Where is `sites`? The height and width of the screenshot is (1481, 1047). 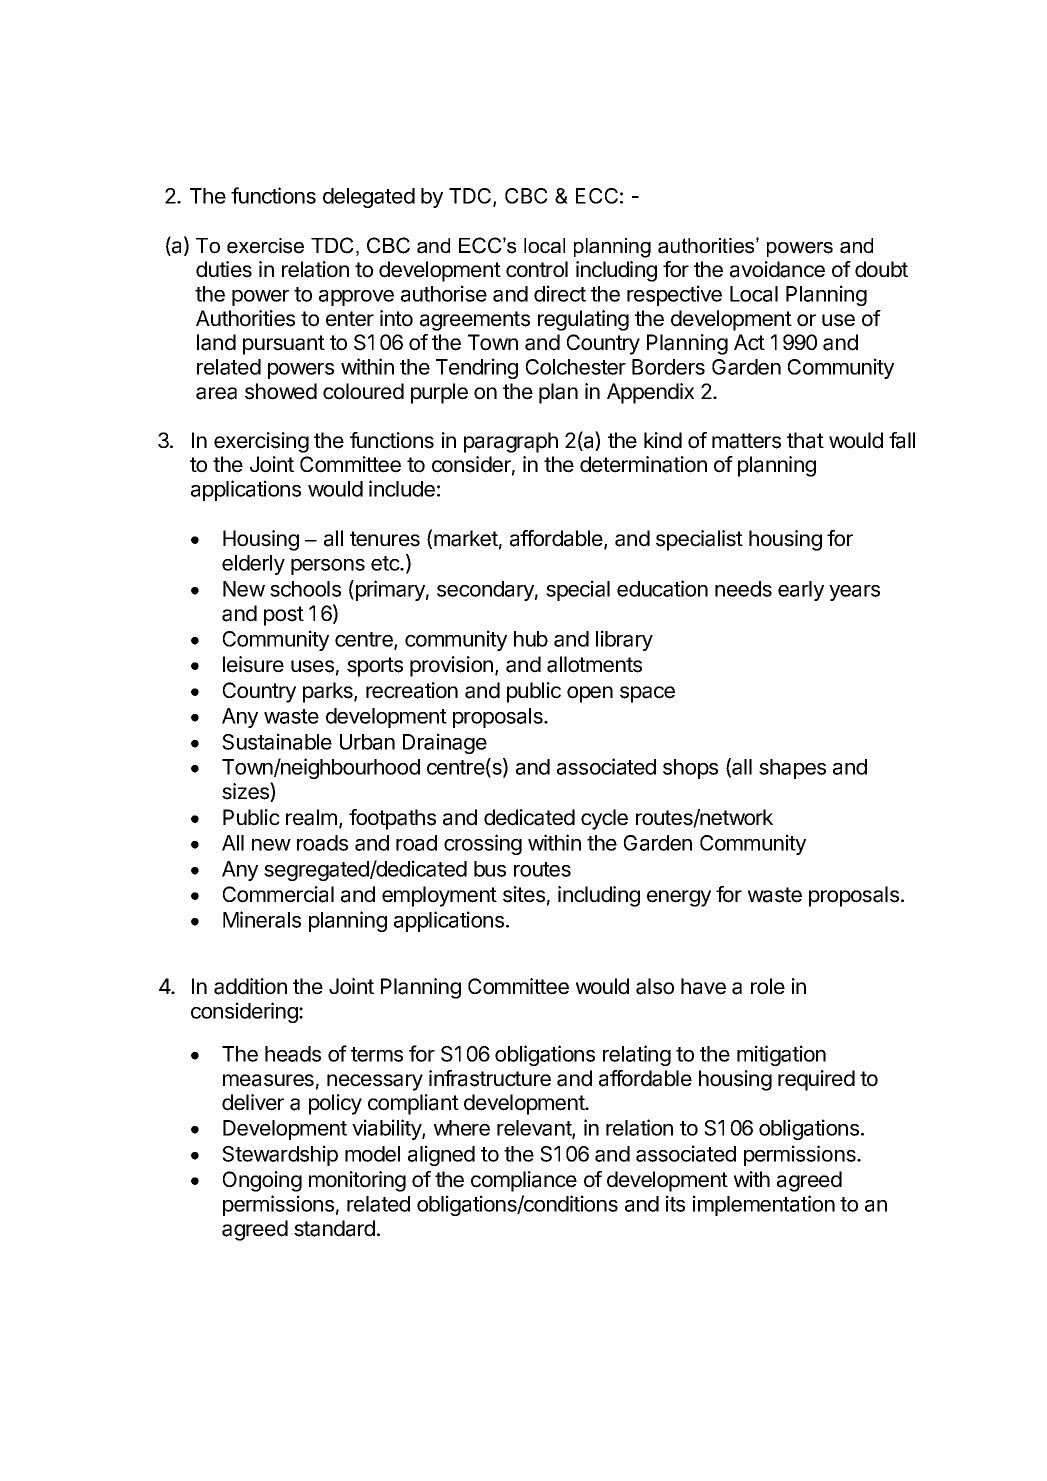
sites is located at coordinates (524, 894).
